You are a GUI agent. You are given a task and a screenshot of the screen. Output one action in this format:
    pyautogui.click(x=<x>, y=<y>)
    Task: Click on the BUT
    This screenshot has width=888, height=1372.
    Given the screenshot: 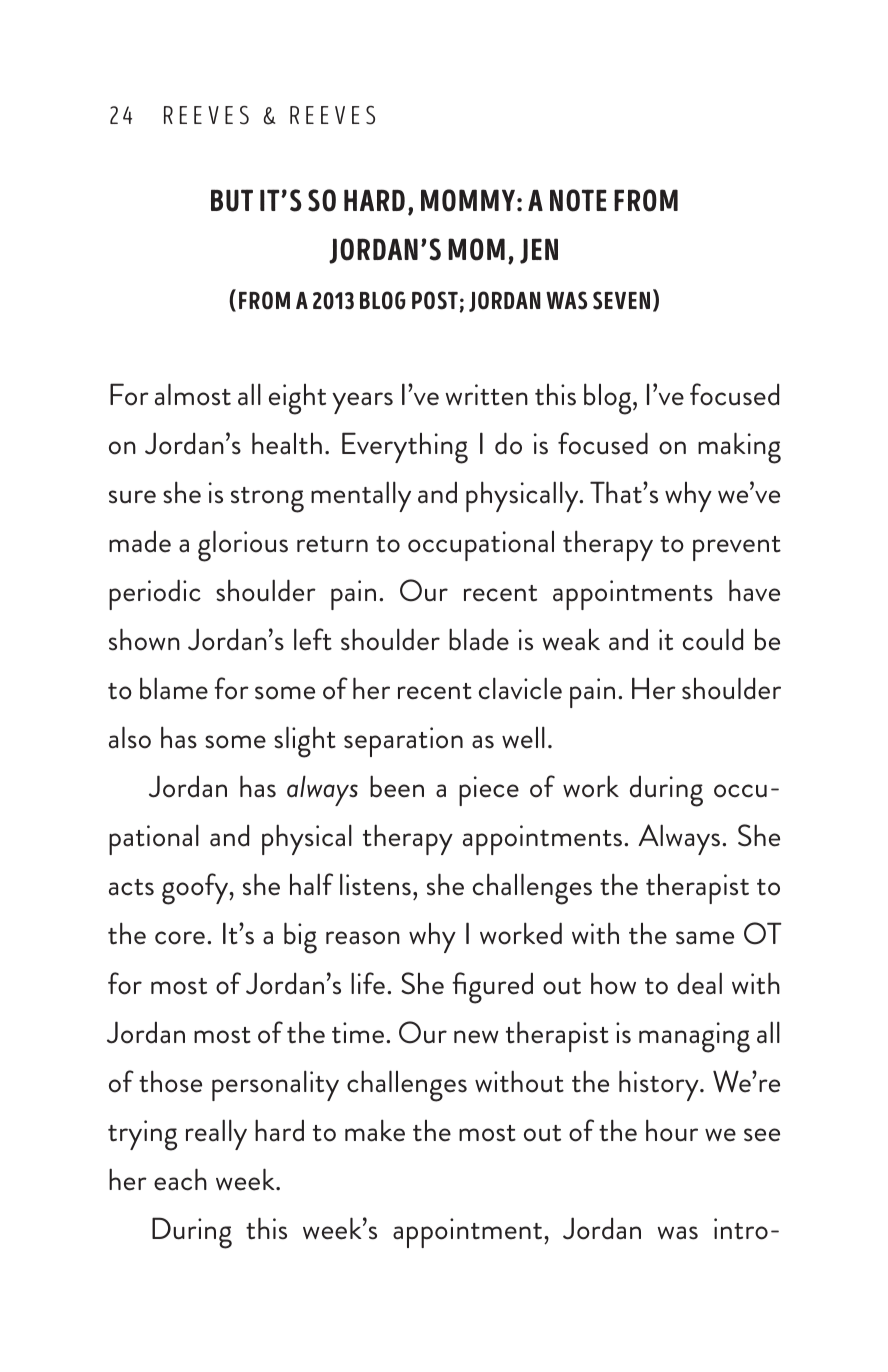 What is the action you would take?
    pyautogui.click(x=232, y=200)
